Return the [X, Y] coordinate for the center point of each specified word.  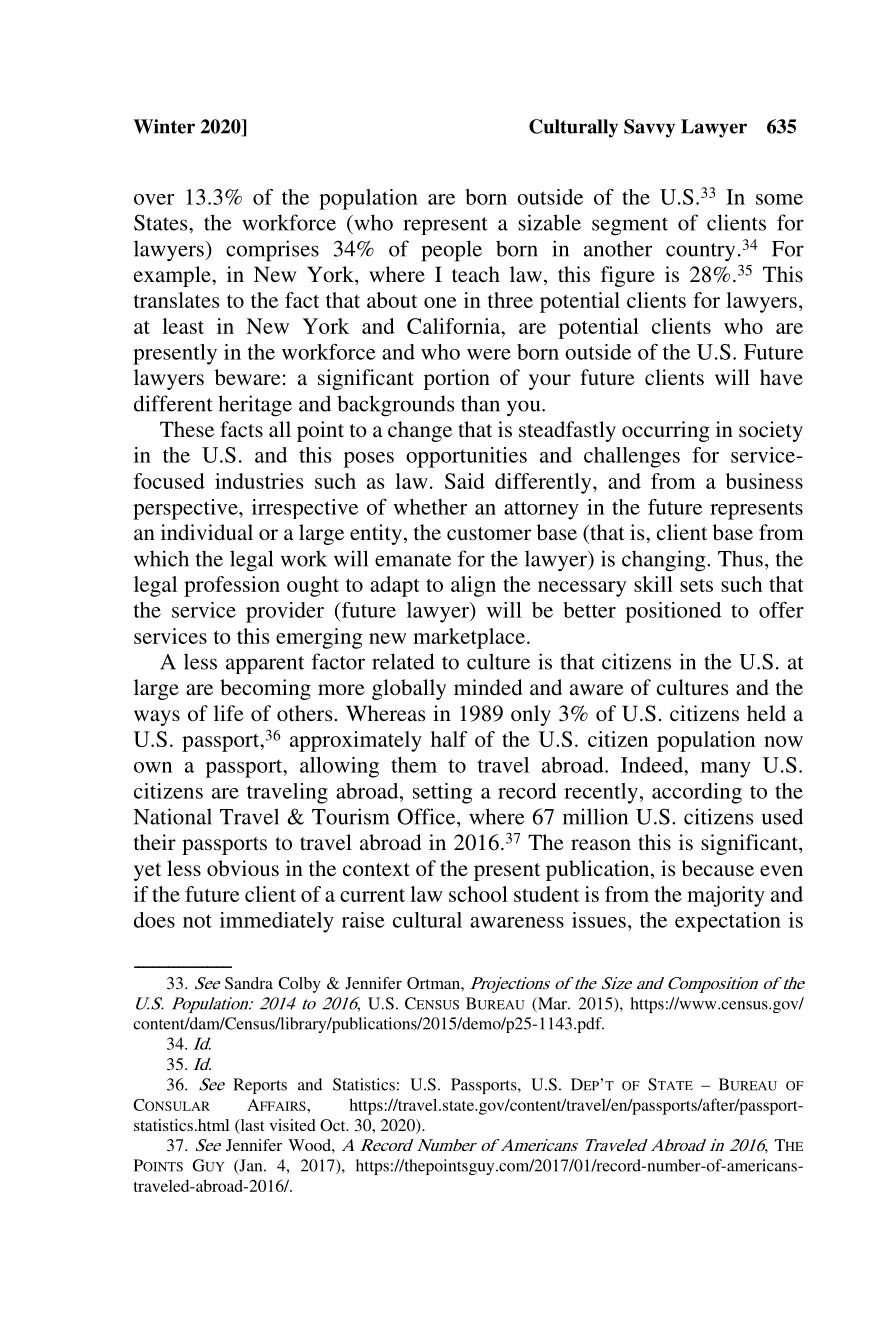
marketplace [470, 638]
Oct [334, 1125]
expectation [728, 922]
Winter [164, 126]
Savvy [649, 128]
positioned [673, 612]
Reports [260, 1086]
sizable [549, 222]
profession [232, 586]
